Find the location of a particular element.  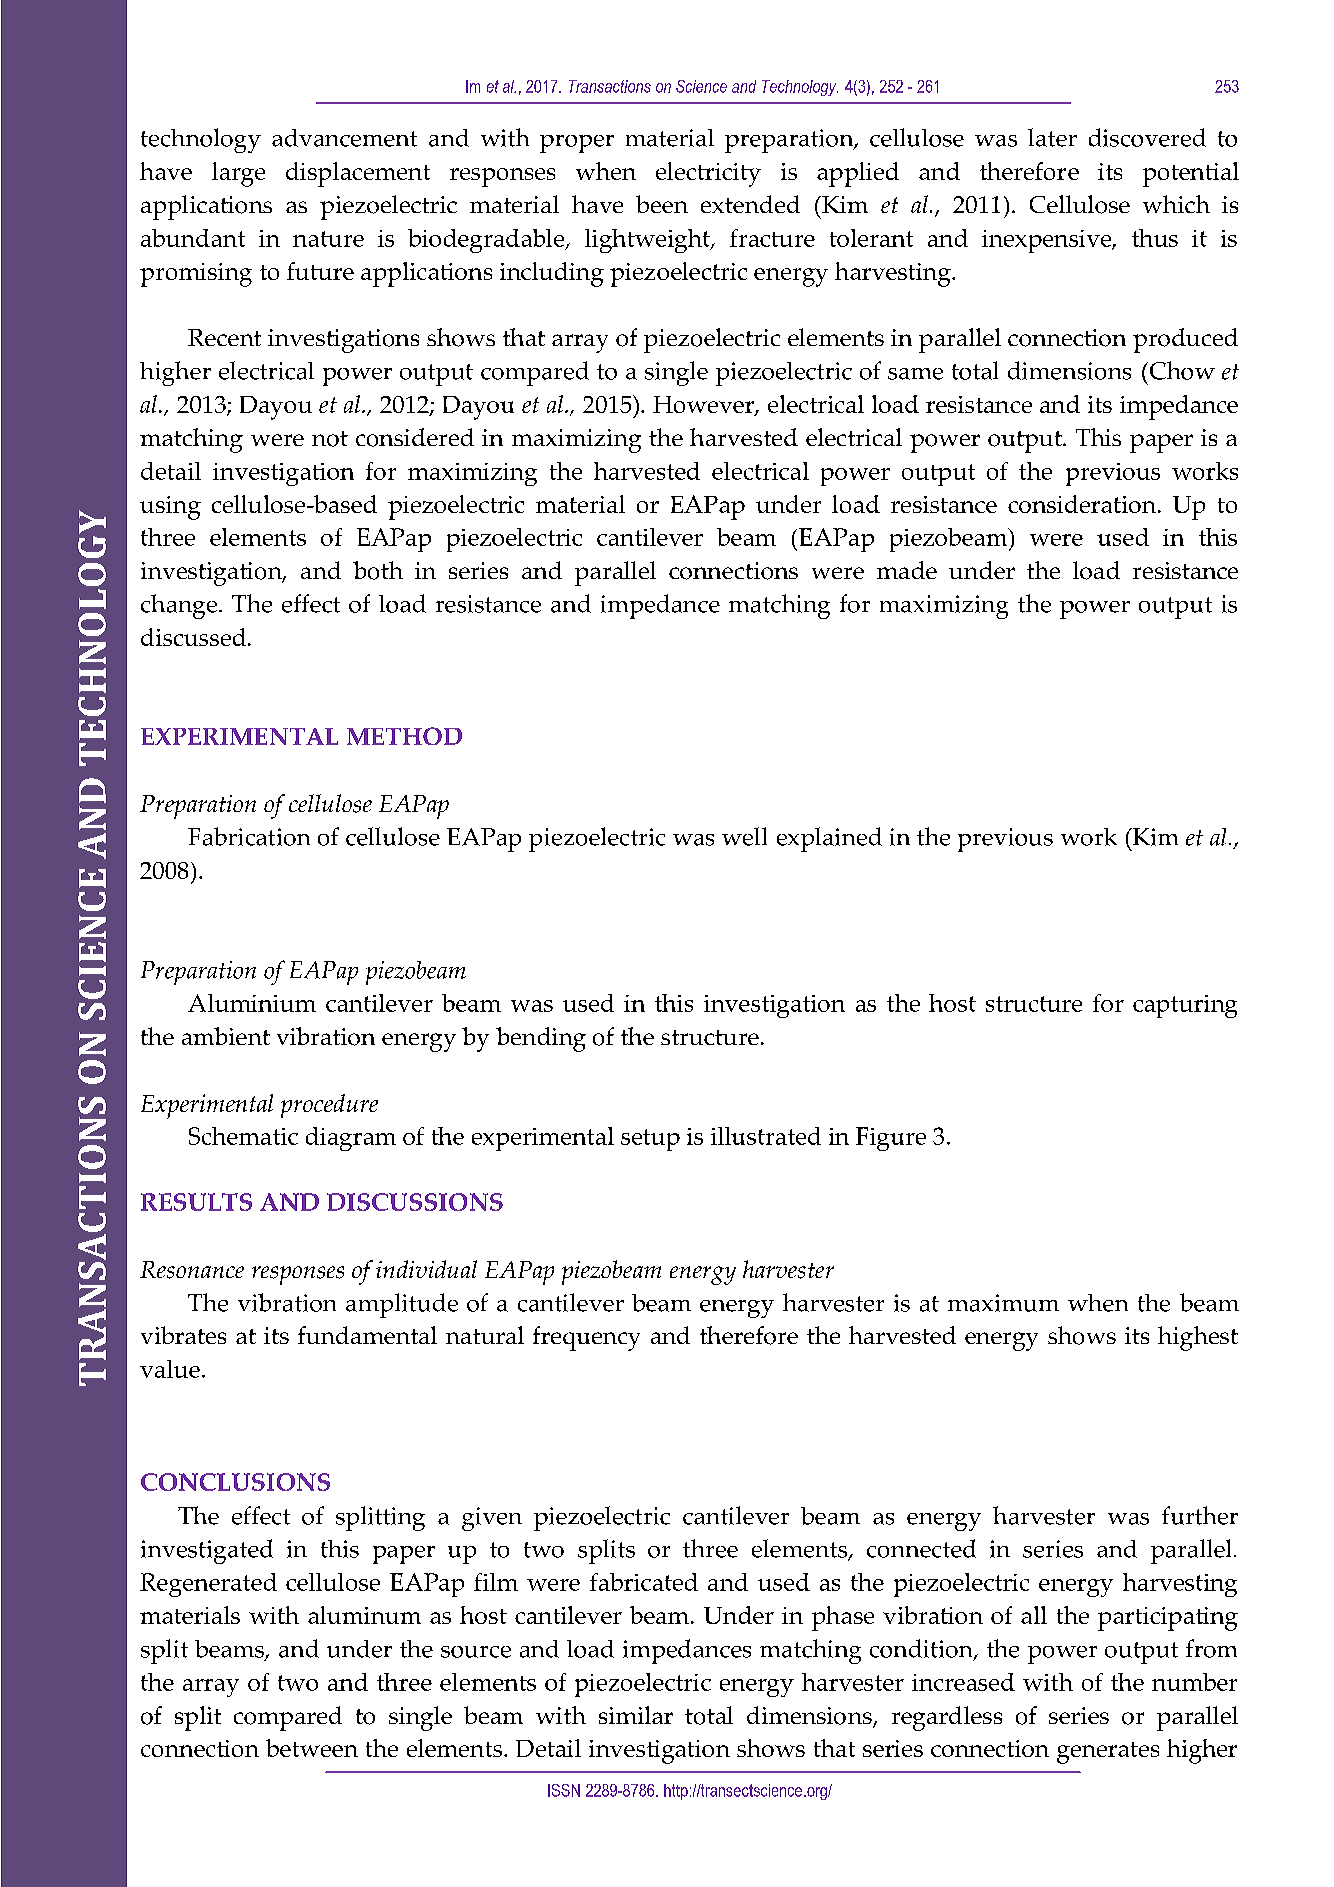

capturing is located at coordinates (1185, 1006).
